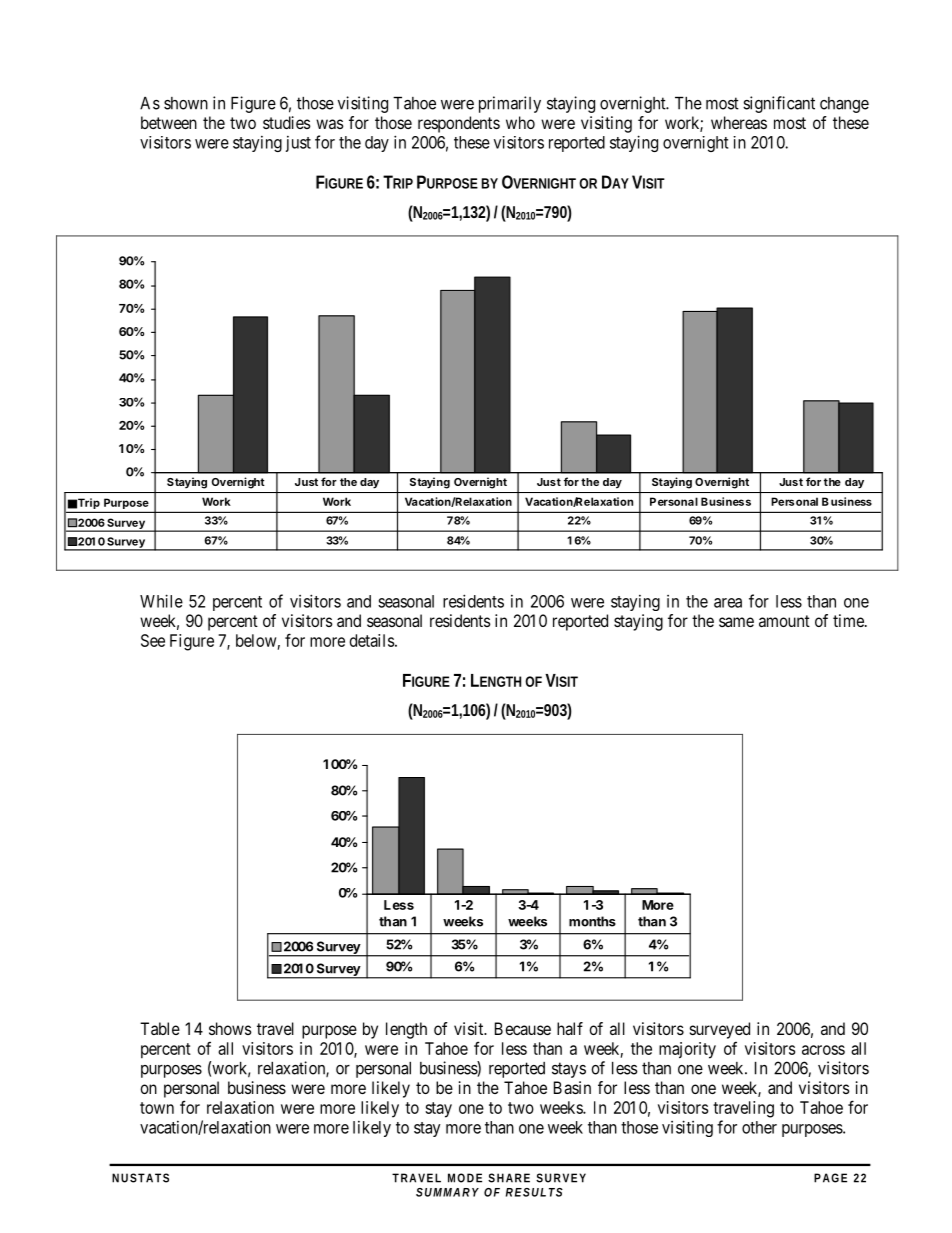 The image size is (952, 1233). Describe the element at coordinates (372, 640) in the image. I see `details` at that location.
